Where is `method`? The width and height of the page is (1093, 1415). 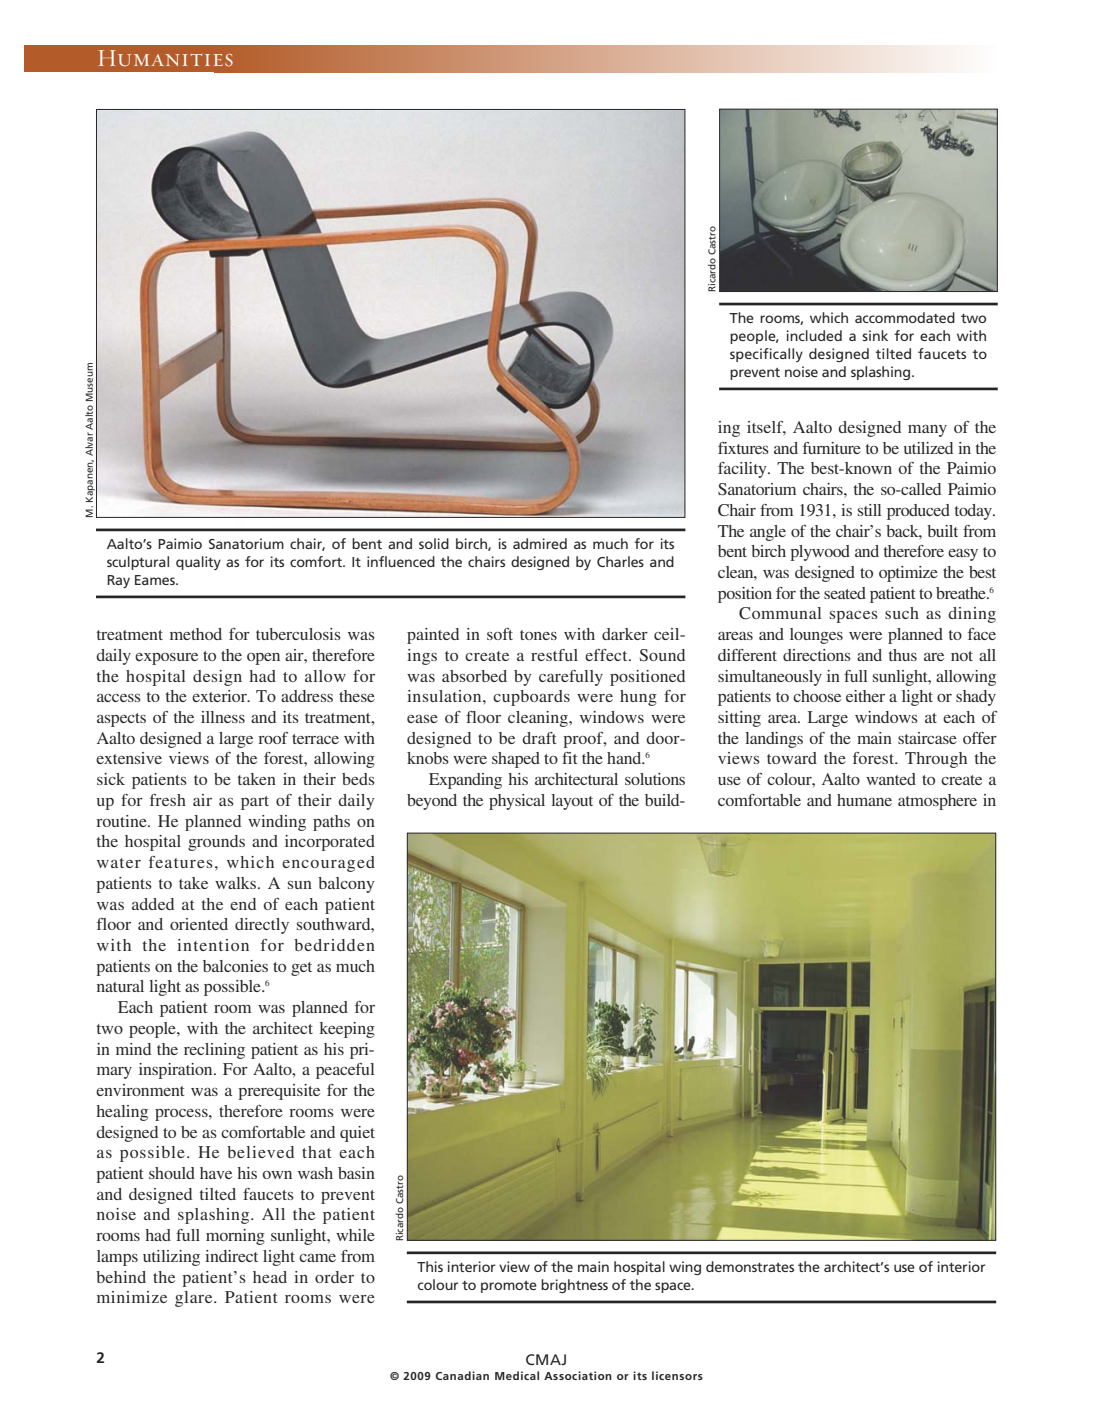
method is located at coordinates (196, 634).
